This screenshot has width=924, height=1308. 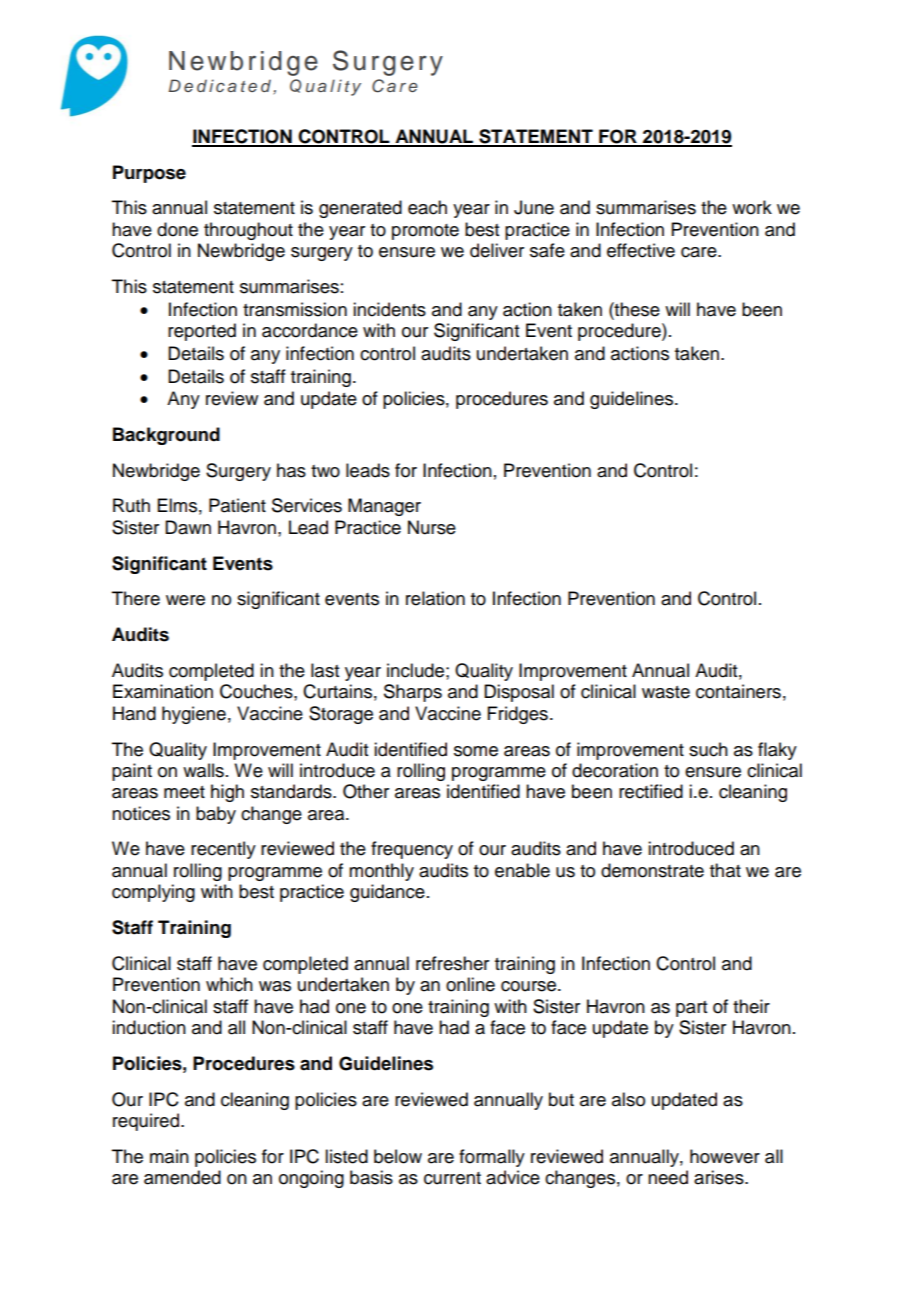 I want to click on containers, so click(x=738, y=691).
